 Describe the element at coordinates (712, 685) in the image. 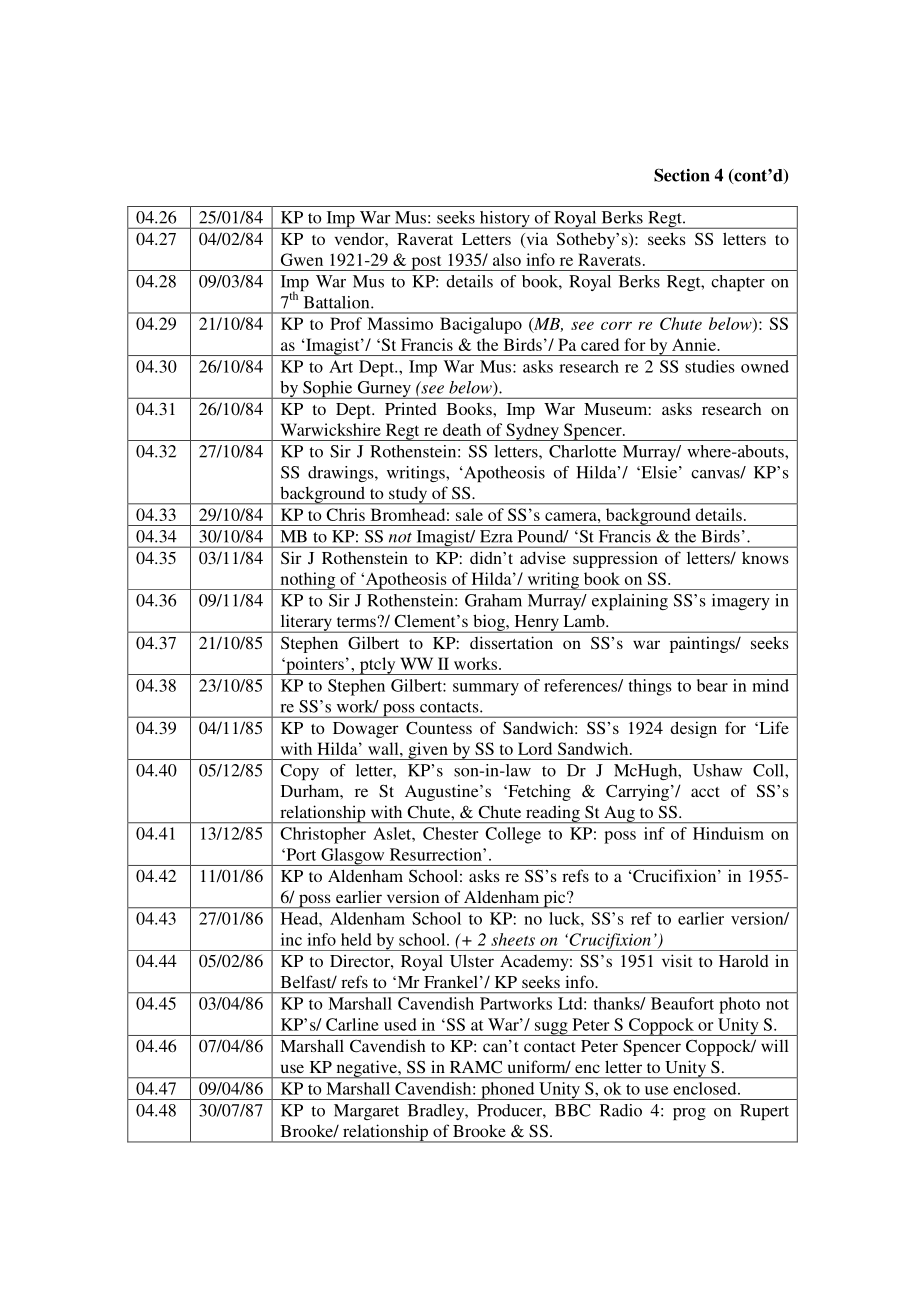

I see `bear` at that location.
